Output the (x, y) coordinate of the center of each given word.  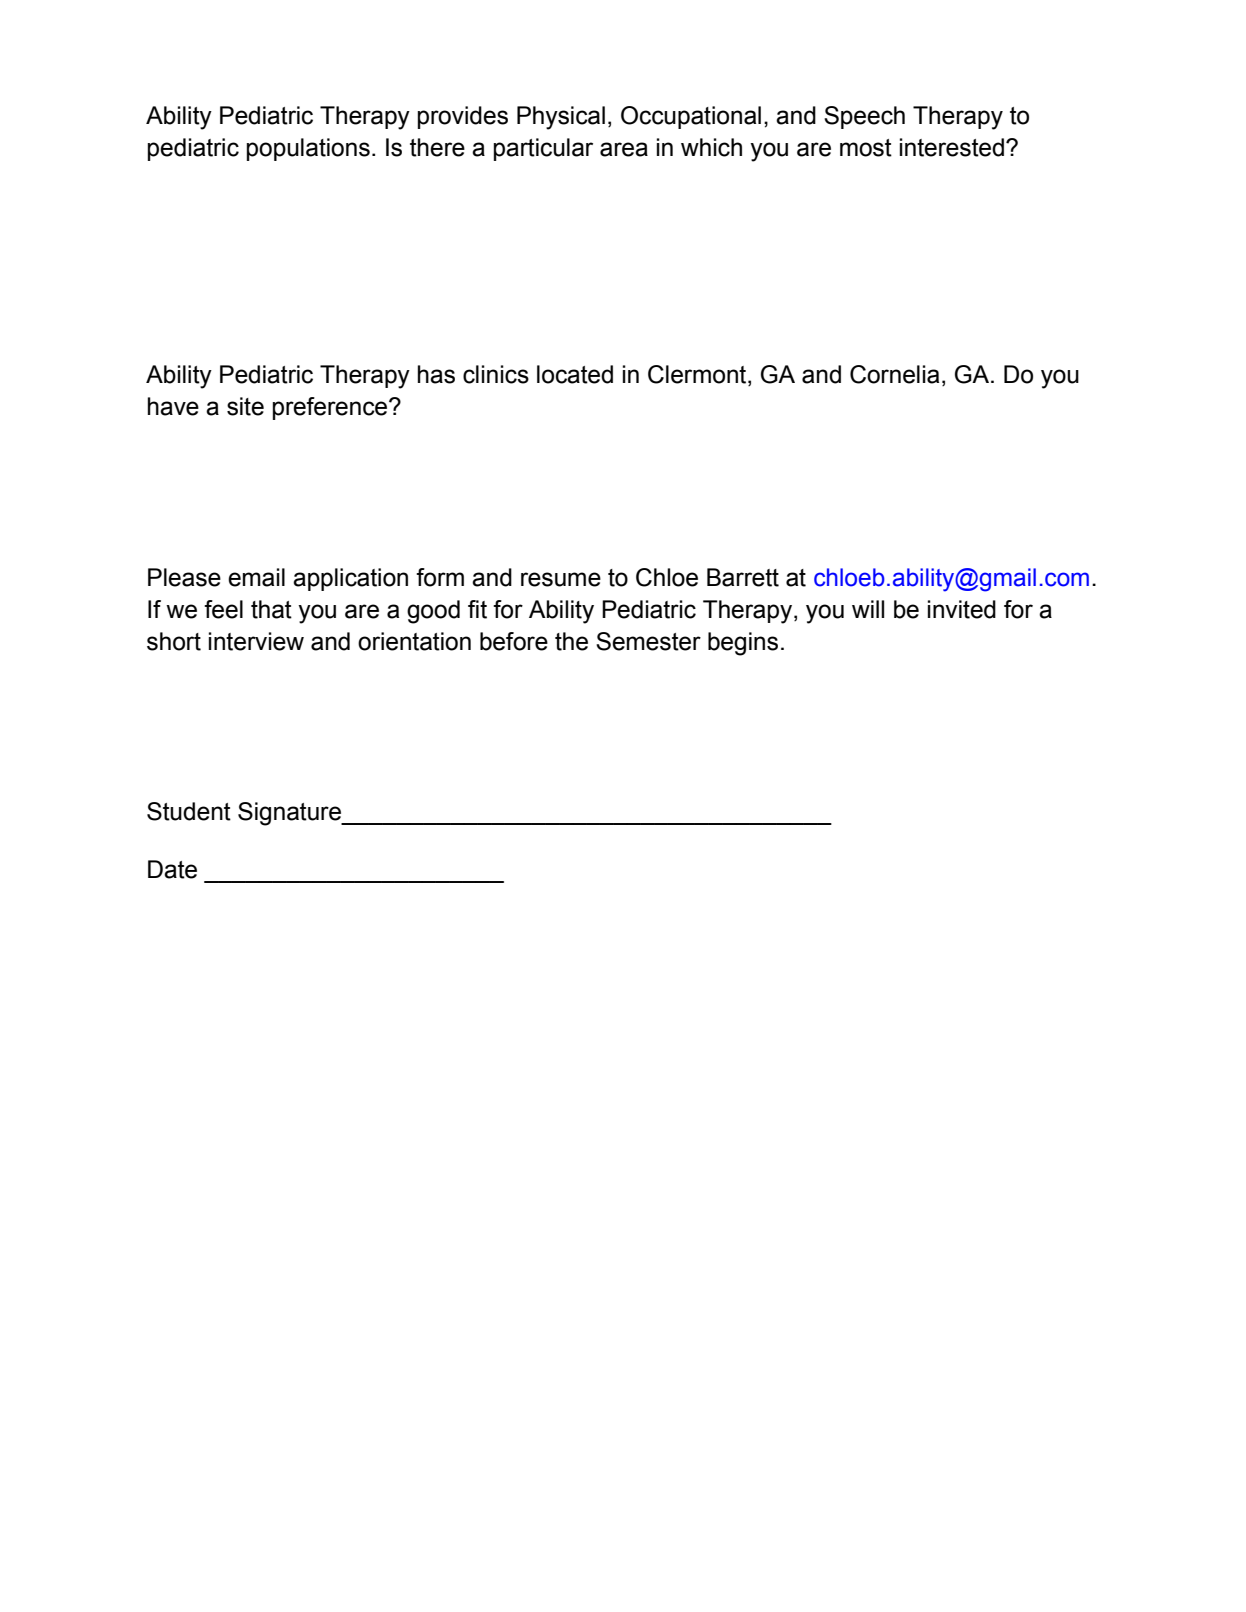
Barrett (743, 577)
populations (308, 149)
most (866, 148)
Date (172, 869)
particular (543, 149)
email (256, 577)
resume (561, 579)
